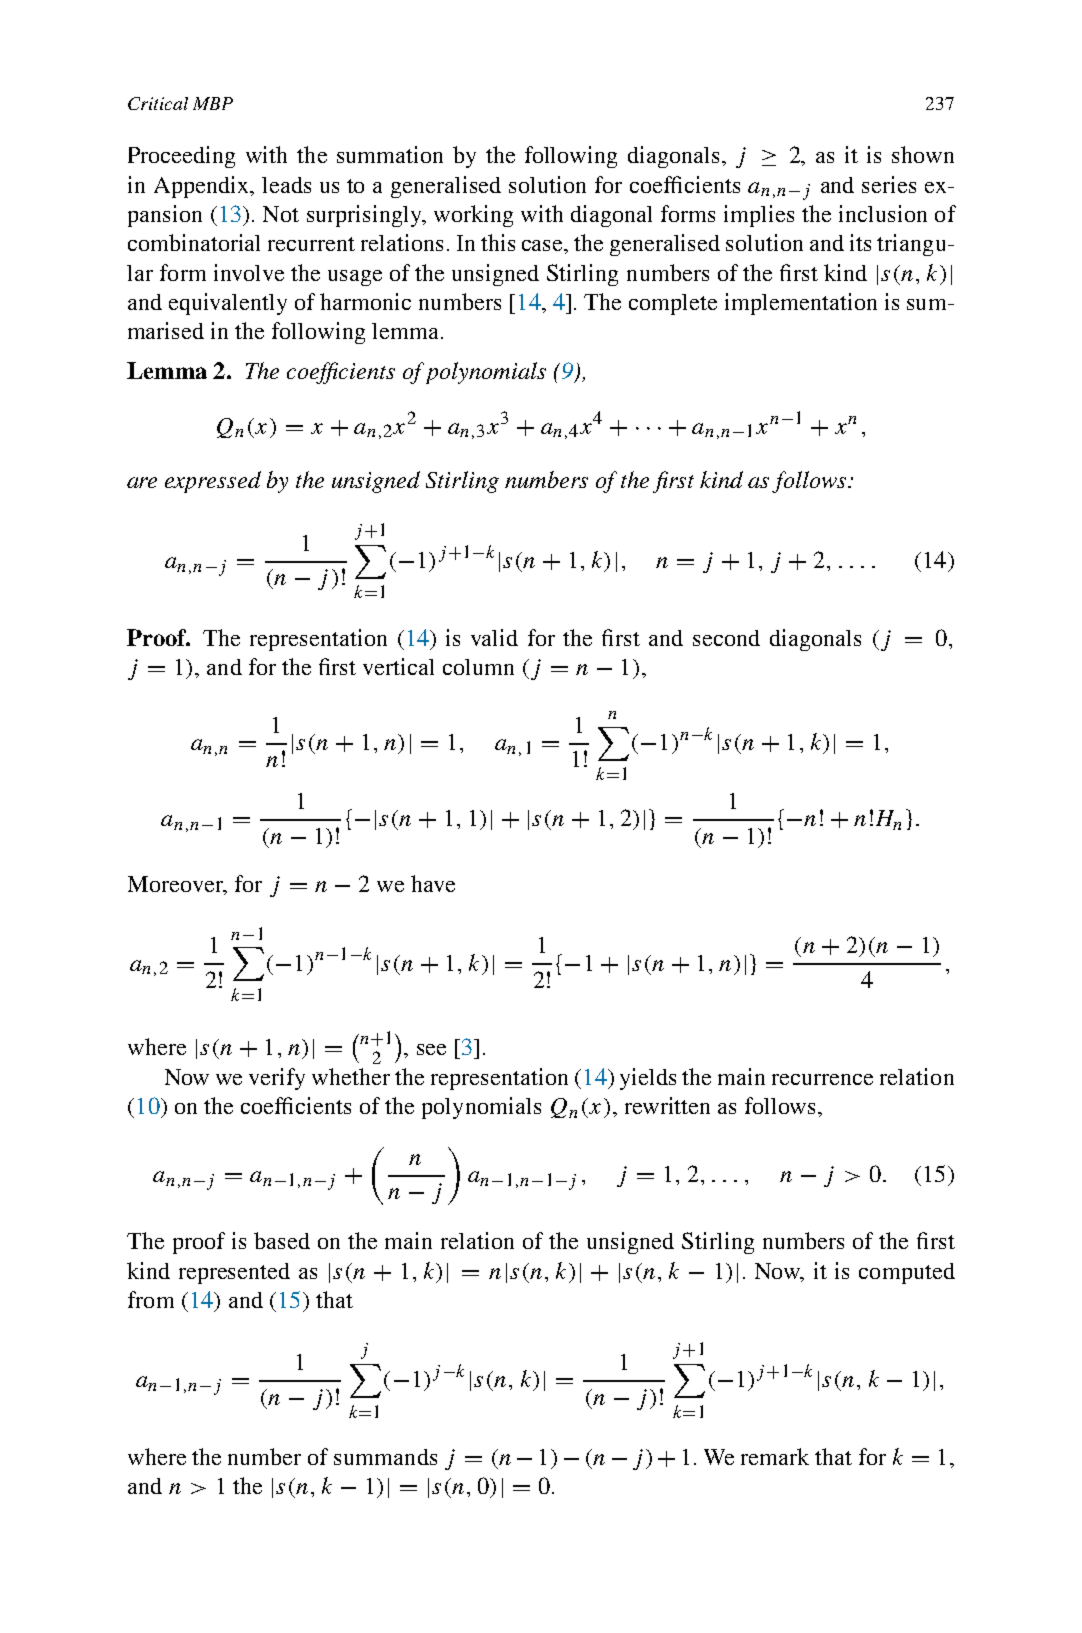  I want to click on series, so click(889, 184).
